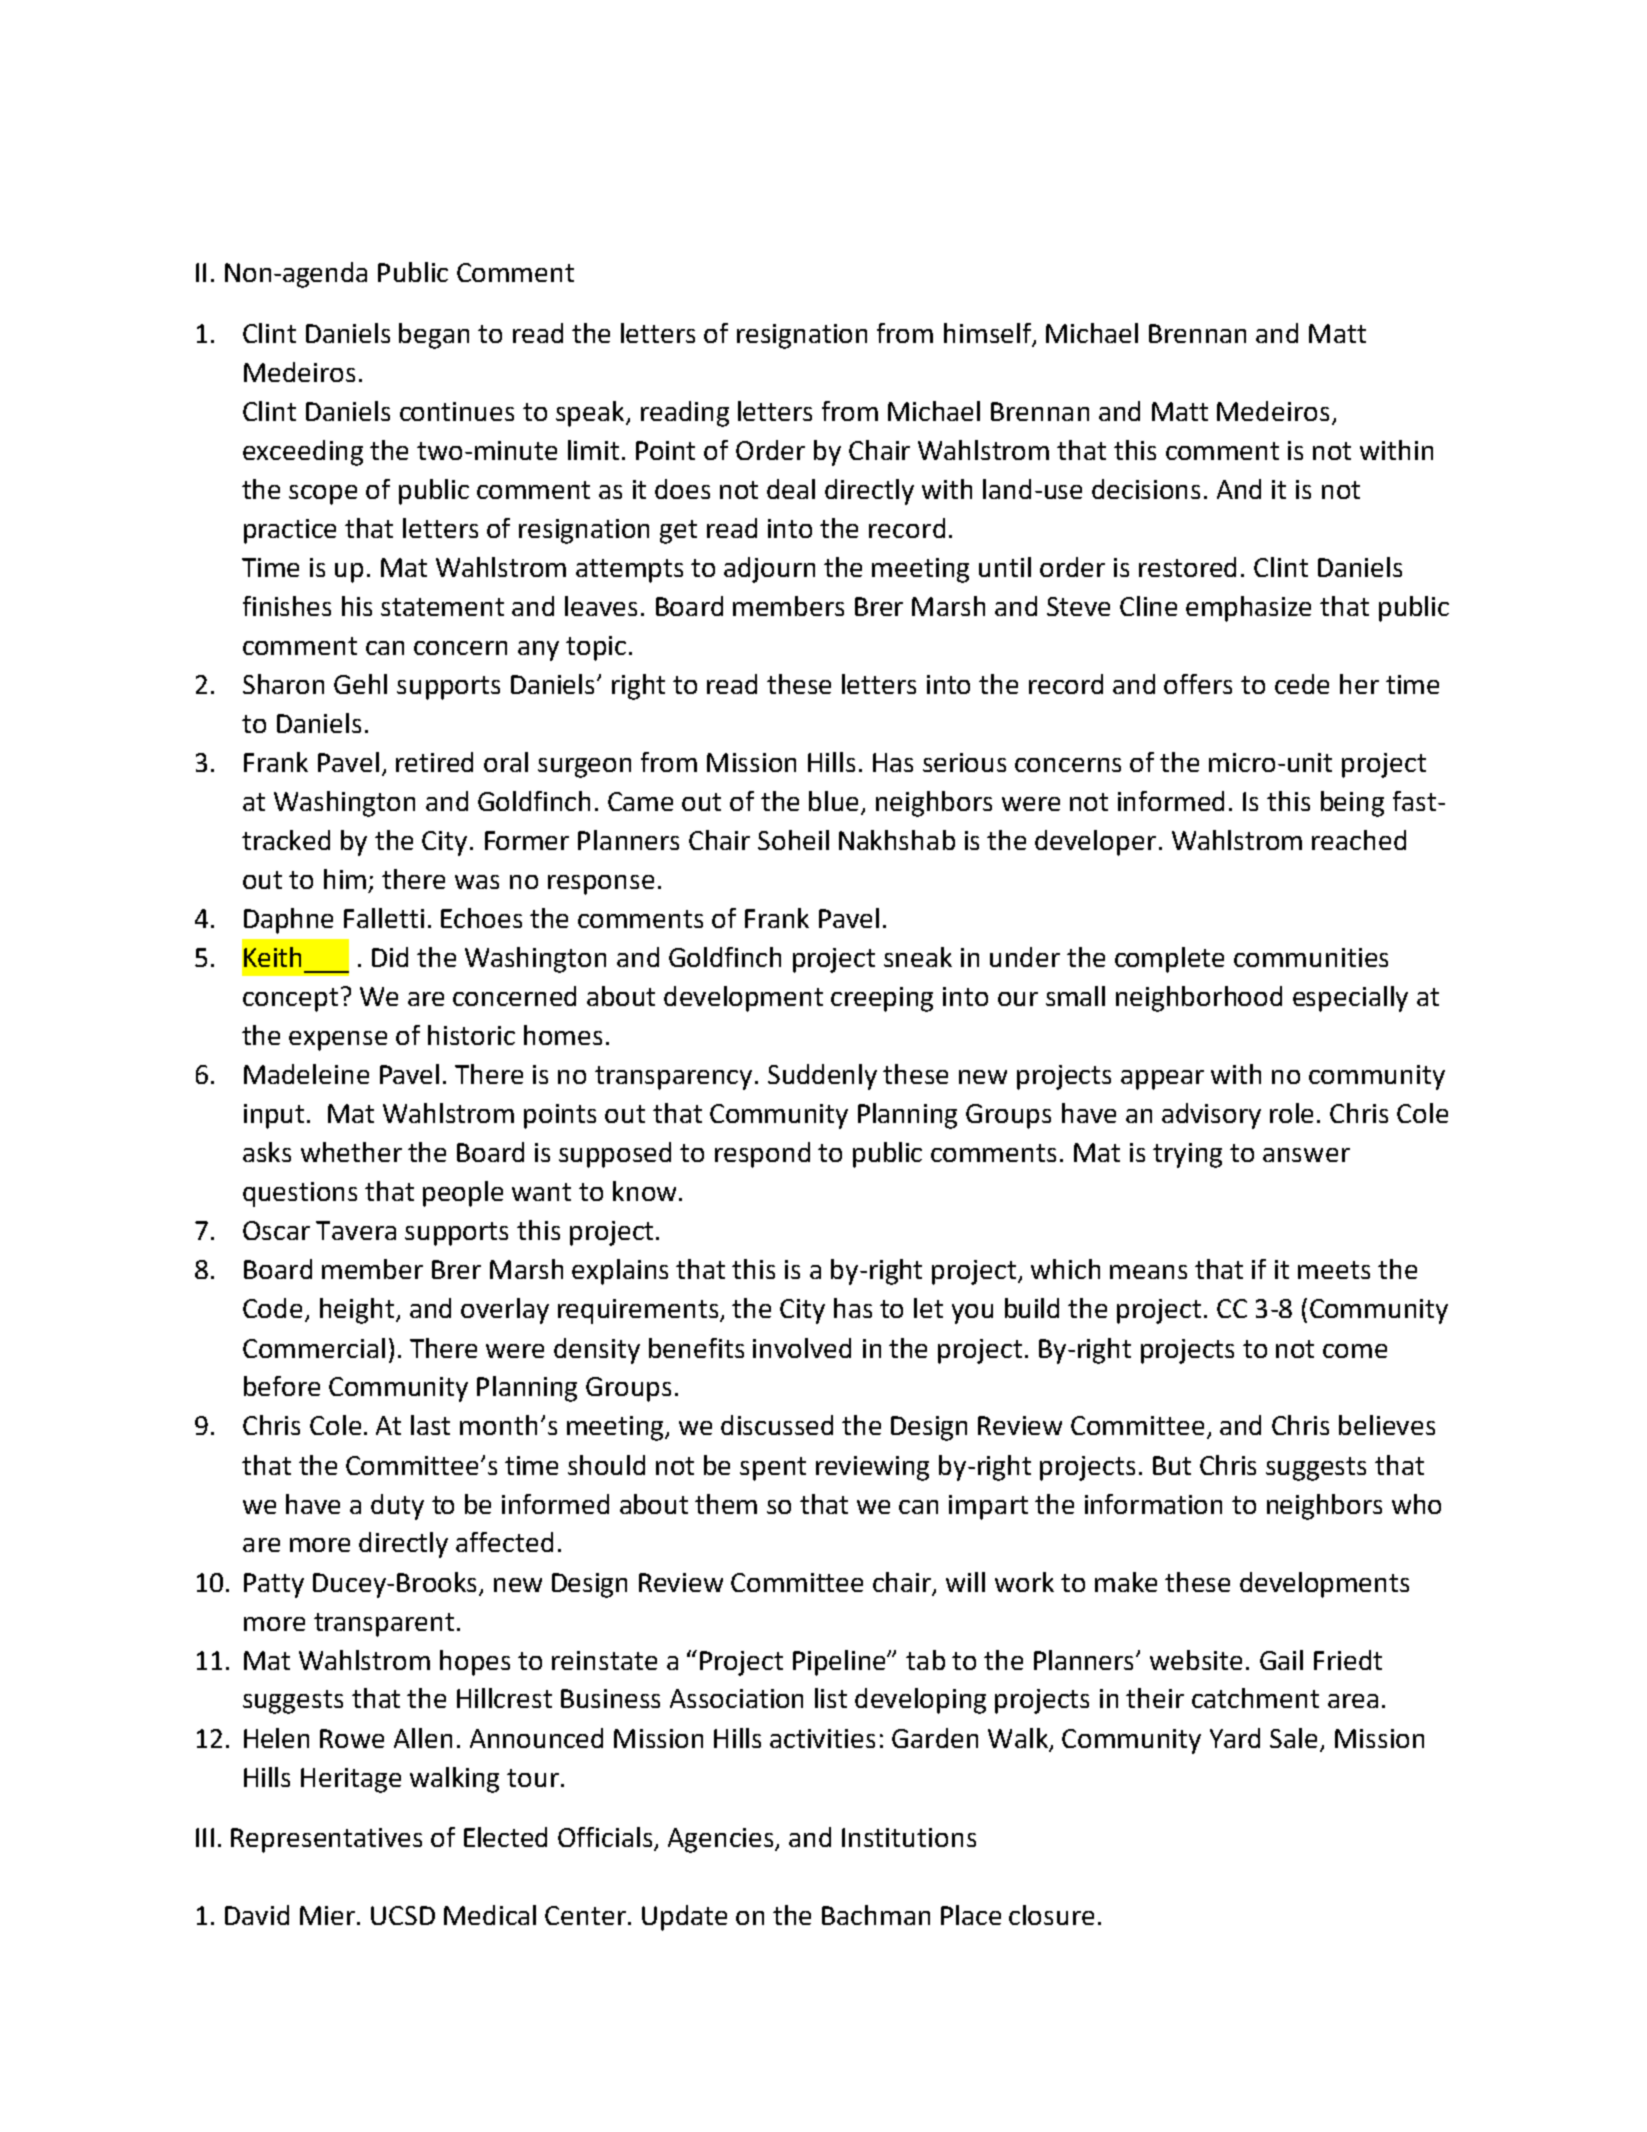 This image has height=2132, width=1647. What do you see at coordinates (351, 1152) in the image?
I see `whether` at bounding box center [351, 1152].
